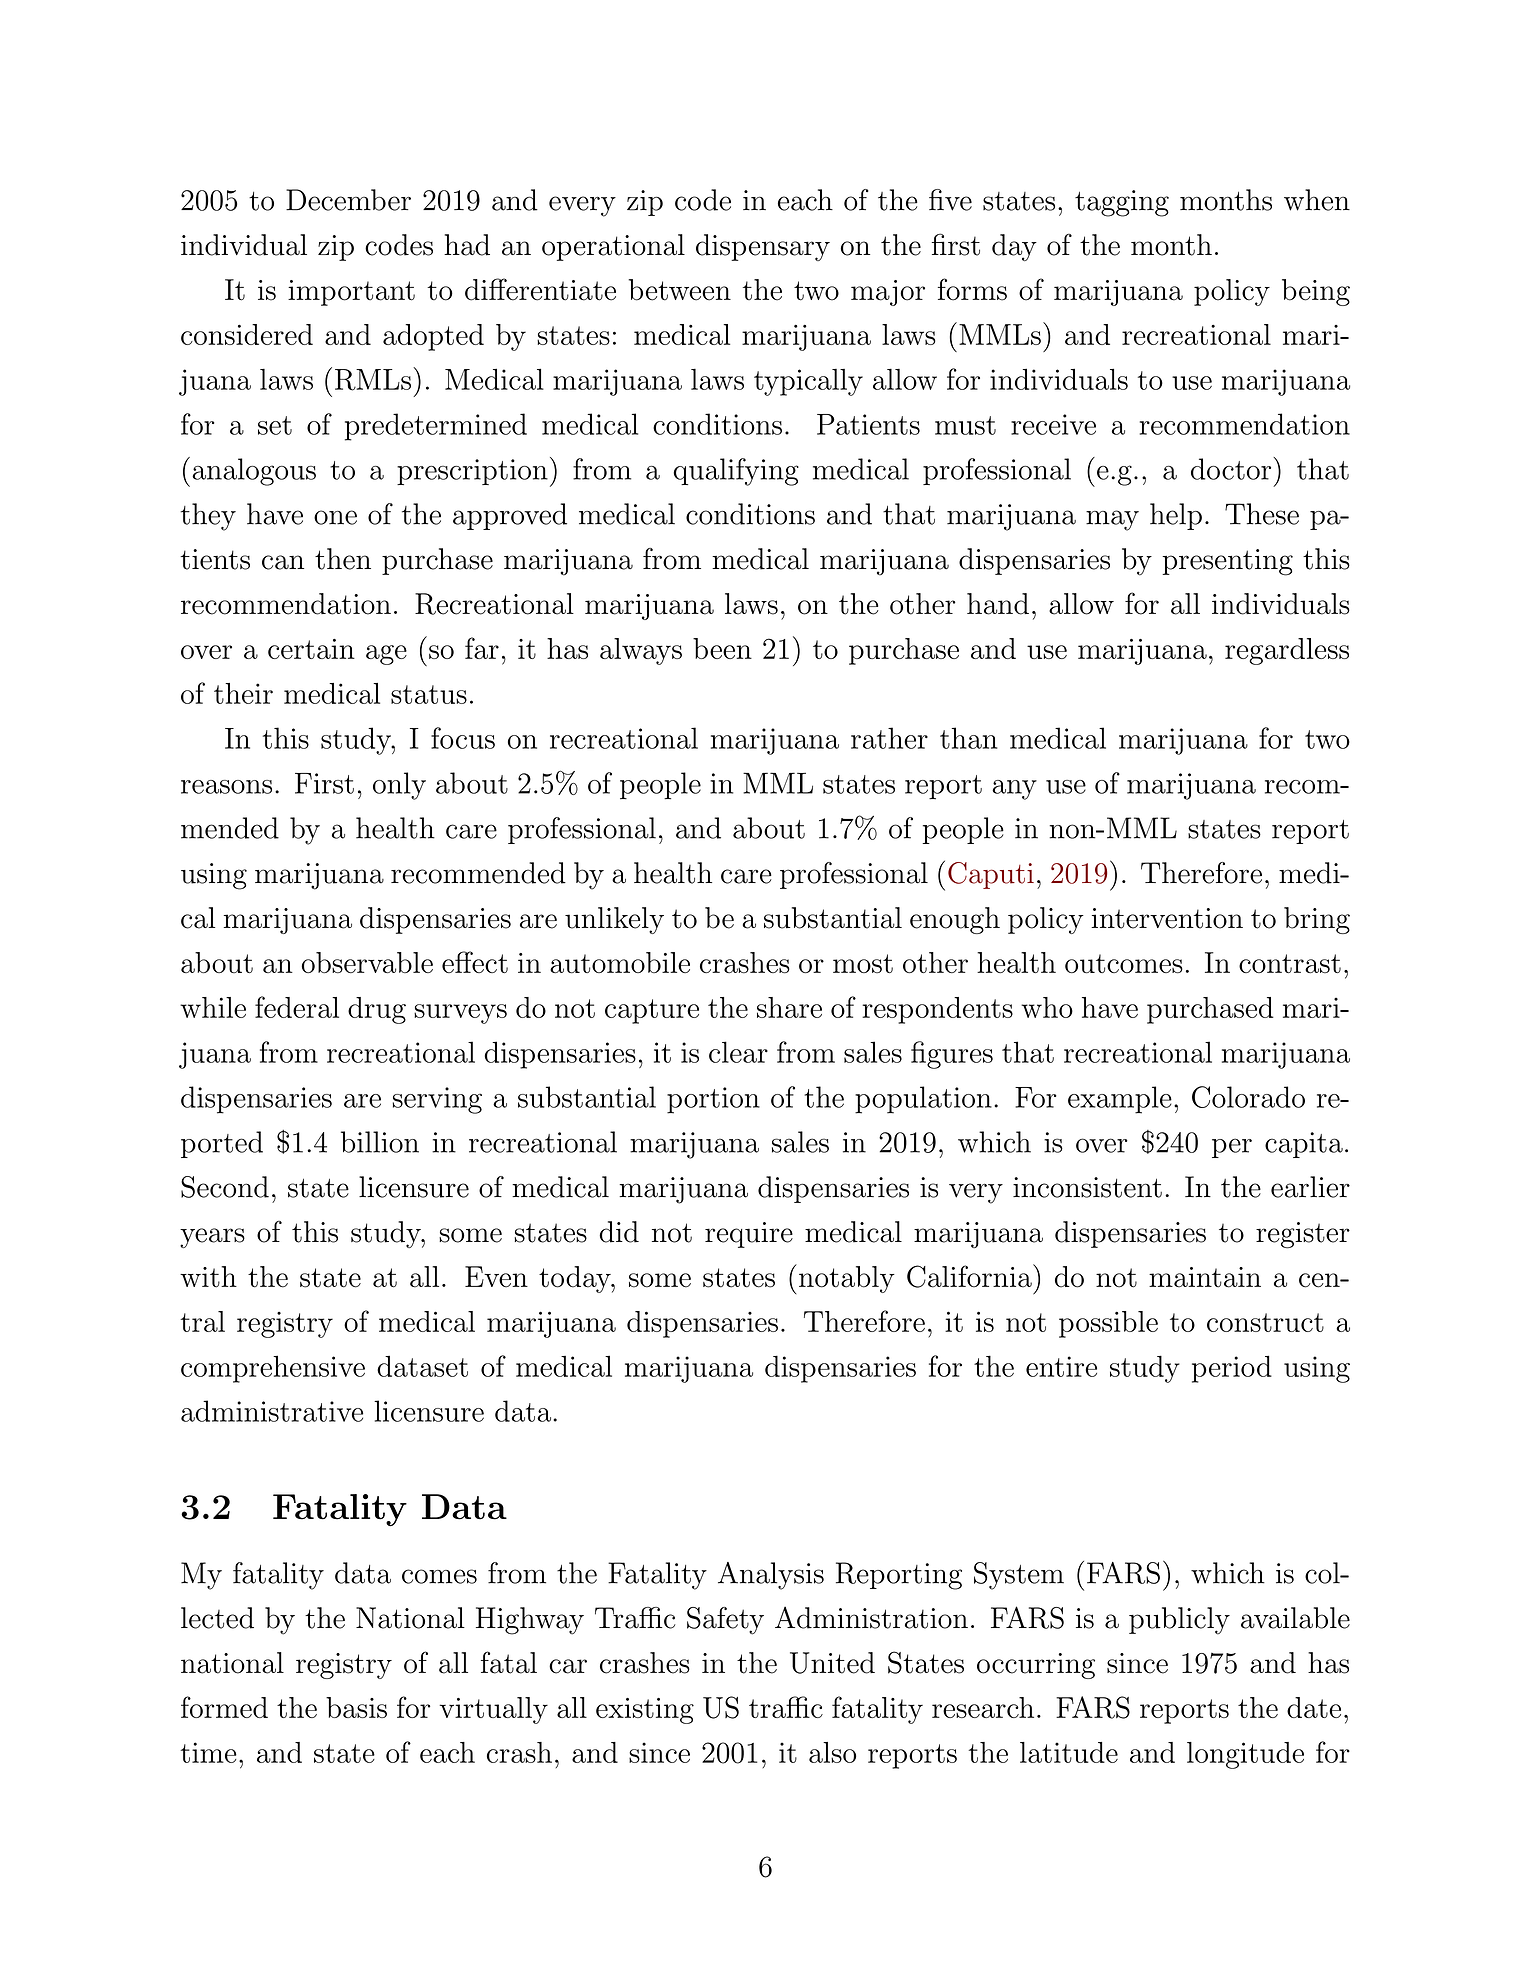 The height and width of the image is (1982, 1531). What do you see at coordinates (763, 247) in the image?
I see `dispensary` at bounding box center [763, 247].
